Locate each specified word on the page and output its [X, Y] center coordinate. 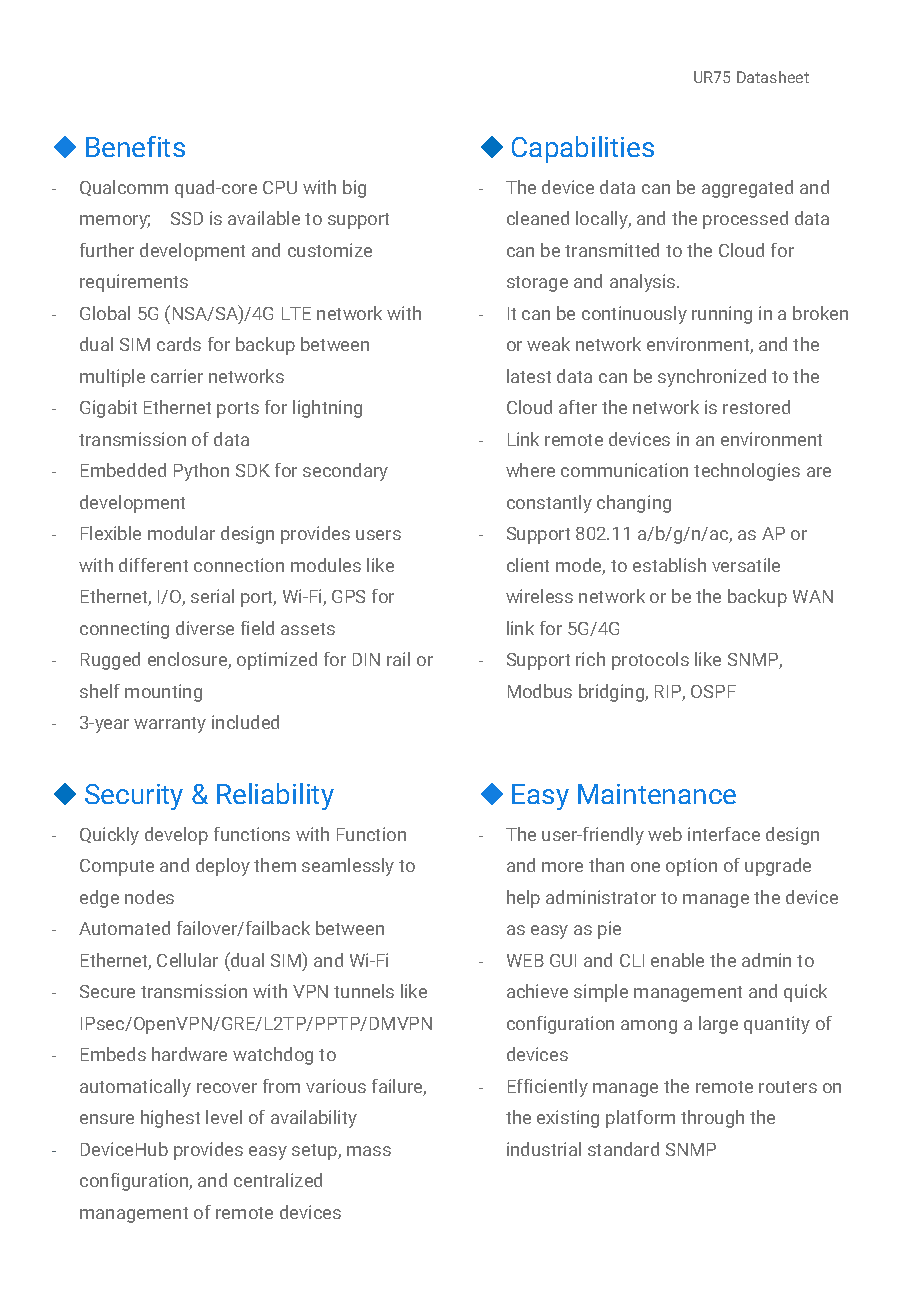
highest [170, 1119]
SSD [187, 218]
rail [398, 659]
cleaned [538, 218]
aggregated [747, 189]
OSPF [713, 691]
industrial [544, 1149]
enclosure [188, 660]
